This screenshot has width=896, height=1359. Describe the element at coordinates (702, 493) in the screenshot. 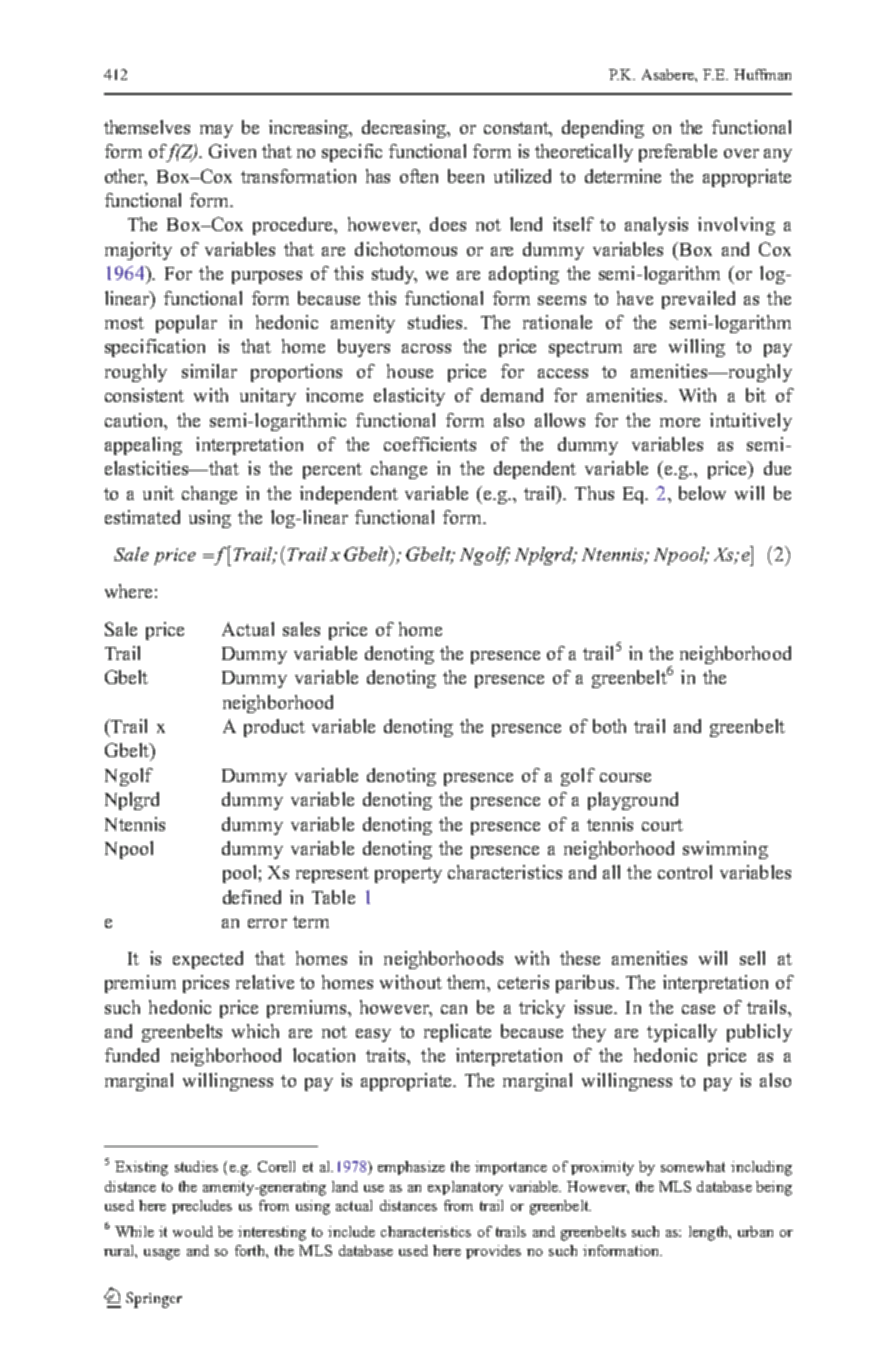

I see `below` at that location.
